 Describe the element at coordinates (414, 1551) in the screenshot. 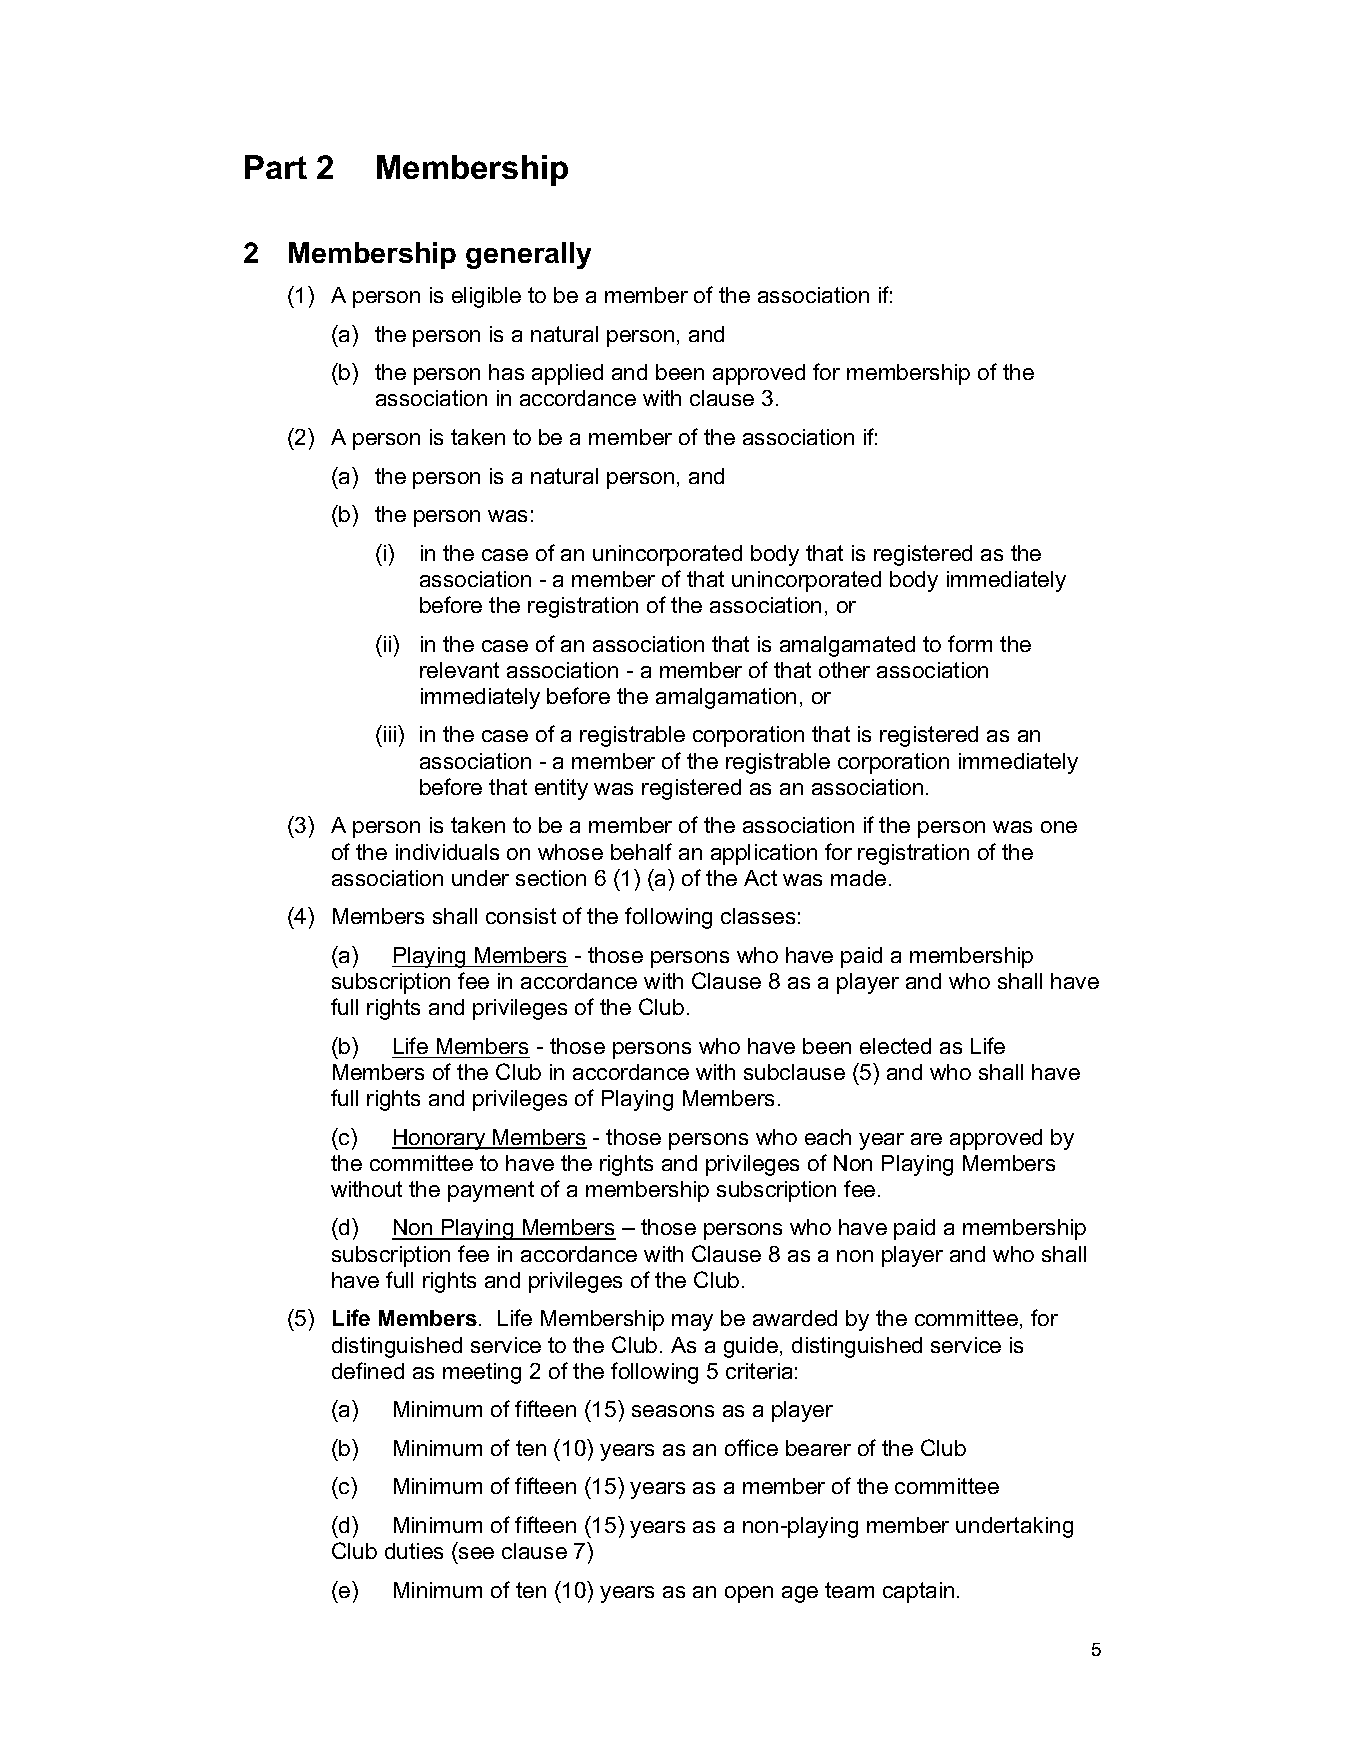

I see `duties` at that location.
